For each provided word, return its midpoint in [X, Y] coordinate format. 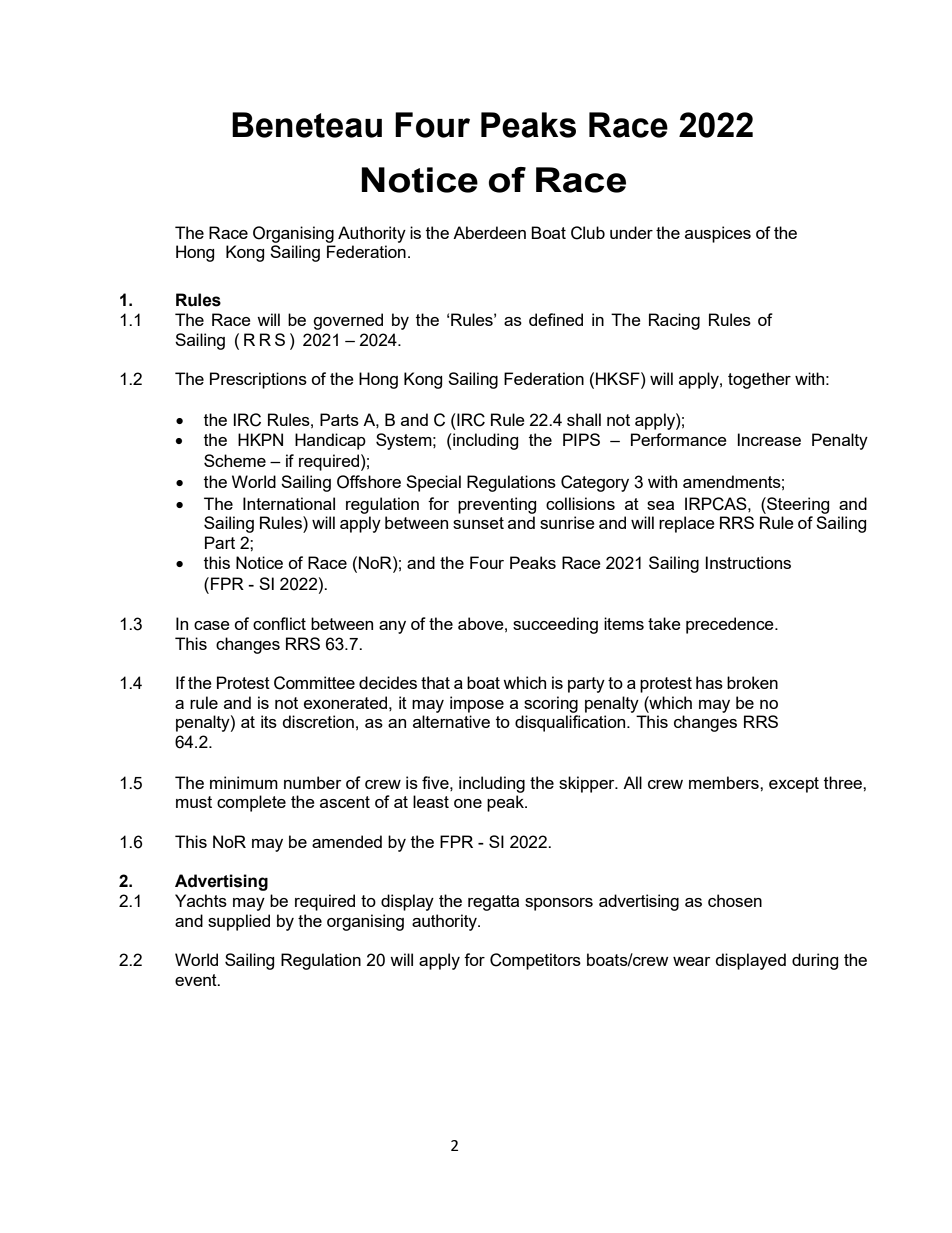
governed [348, 321]
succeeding [555, 625]
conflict [279, 623]
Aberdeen [489, 232]
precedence [731, 625]
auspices [718, 234]
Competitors [535, 961]
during [815, 961]
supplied [239, 922]
